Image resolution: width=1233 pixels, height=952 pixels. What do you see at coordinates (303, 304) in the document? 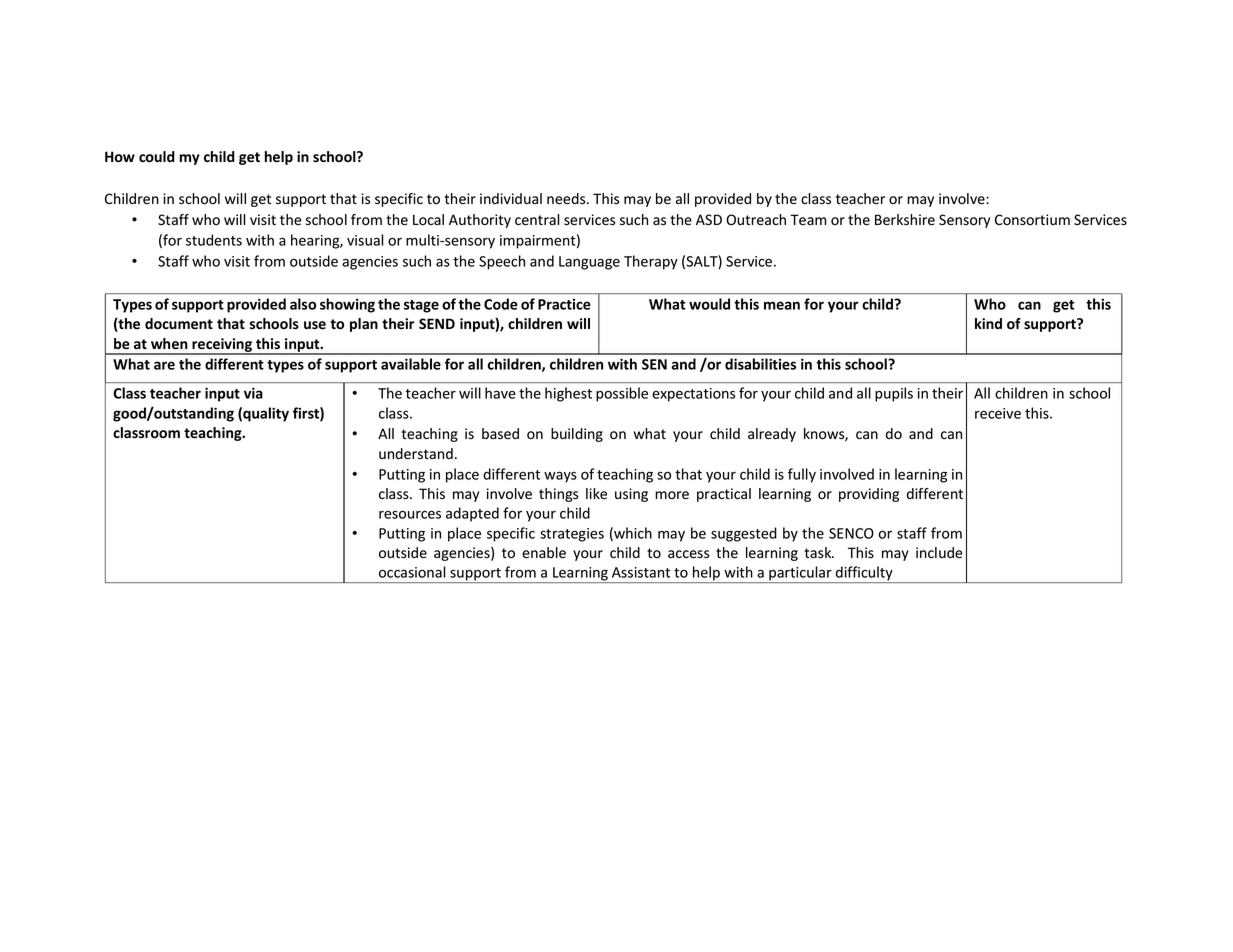
I see `also` at bounding box center [303, 304].
